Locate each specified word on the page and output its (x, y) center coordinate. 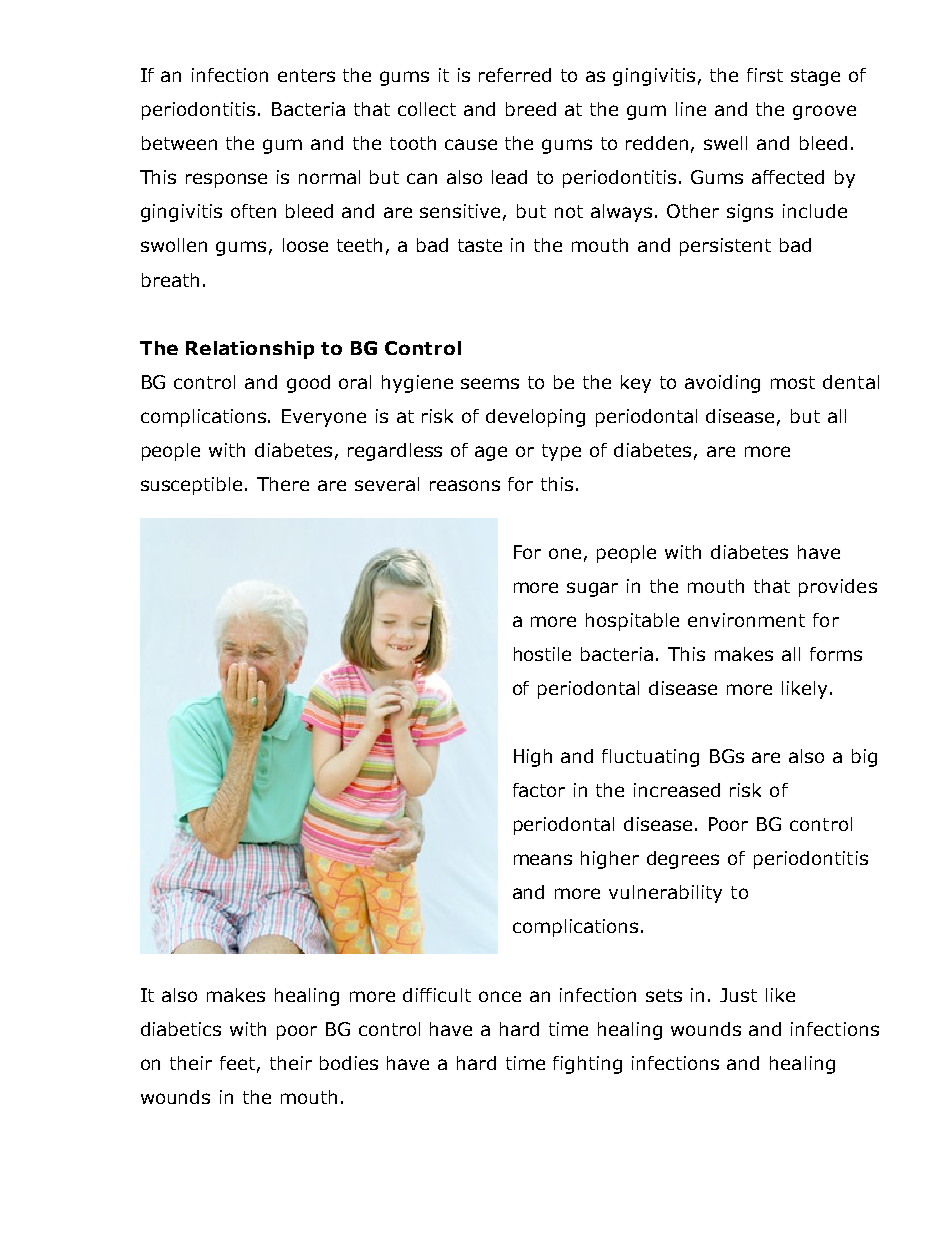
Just (738, 995)
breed (531, 109)
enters (306, 75)
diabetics (181, 1029)
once (500, 996)
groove (824, 112)
